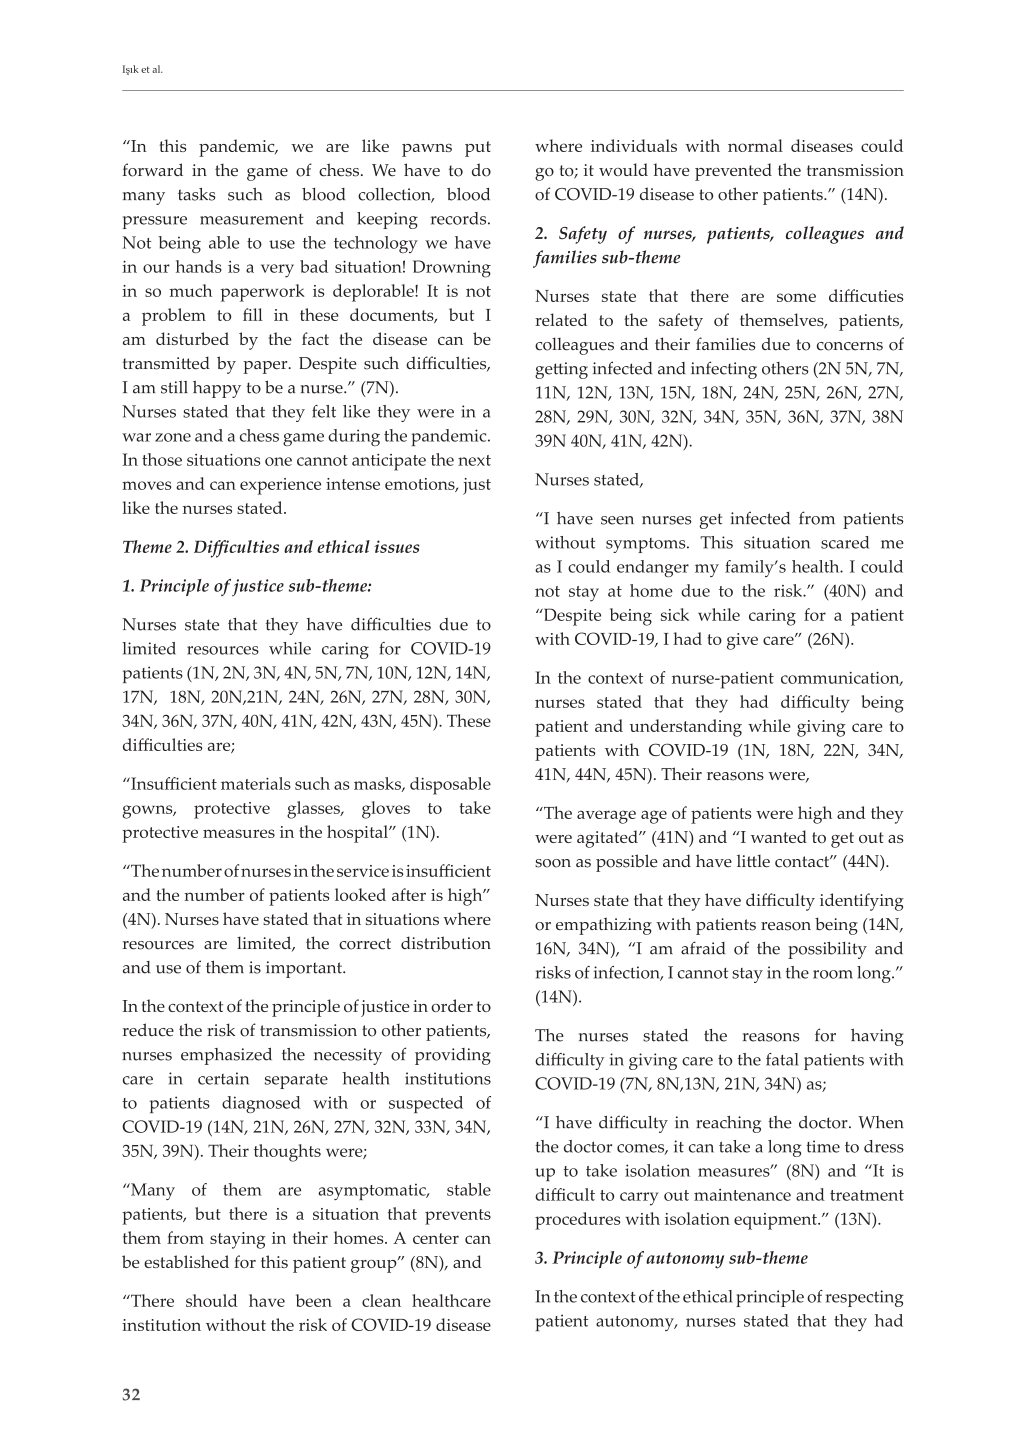 The image size is (1026, 1451). Describe the element at coordinates (724, 370) in the document. I see `infecting` at that location.
